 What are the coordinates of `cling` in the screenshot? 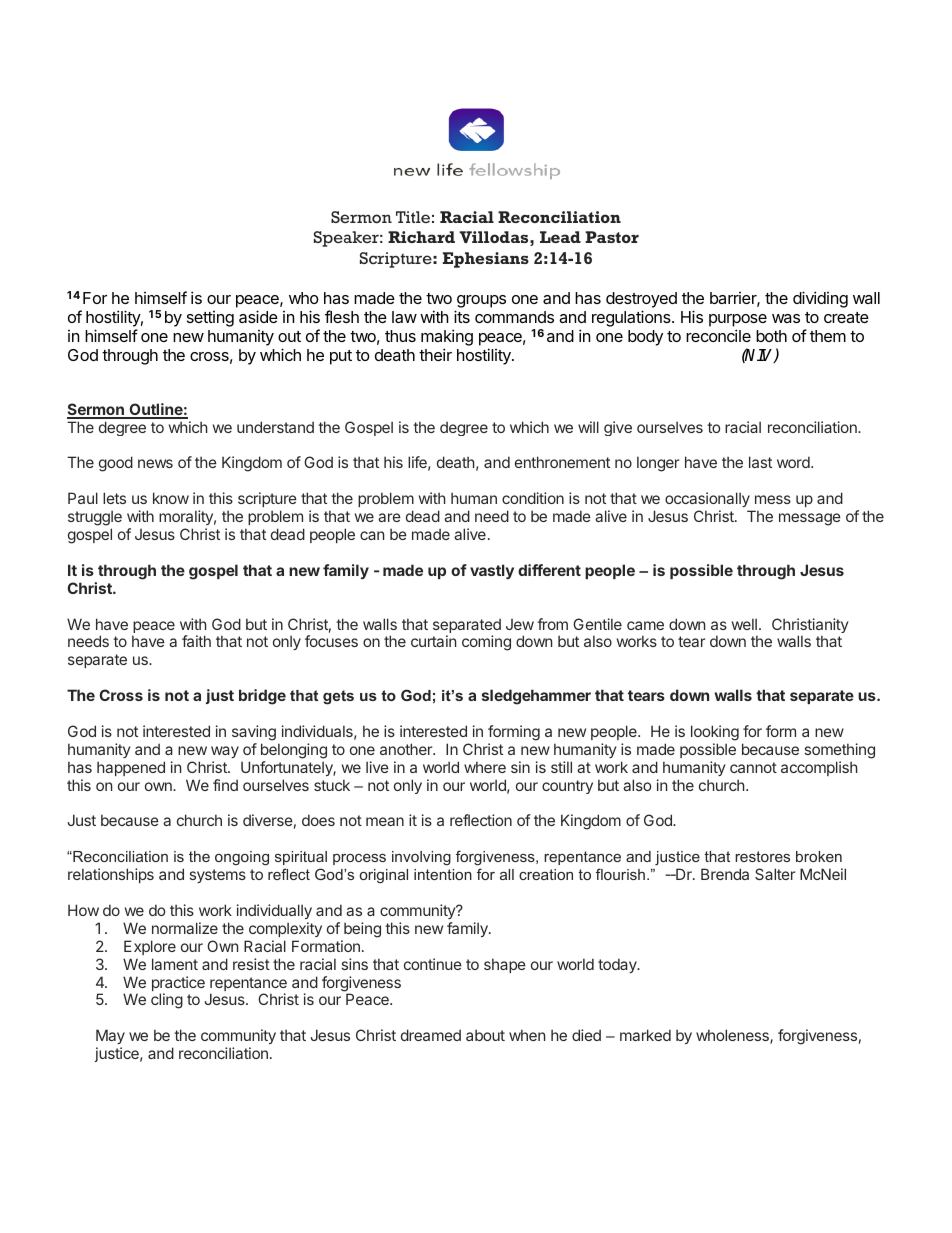 It's located at (167, 1001).
